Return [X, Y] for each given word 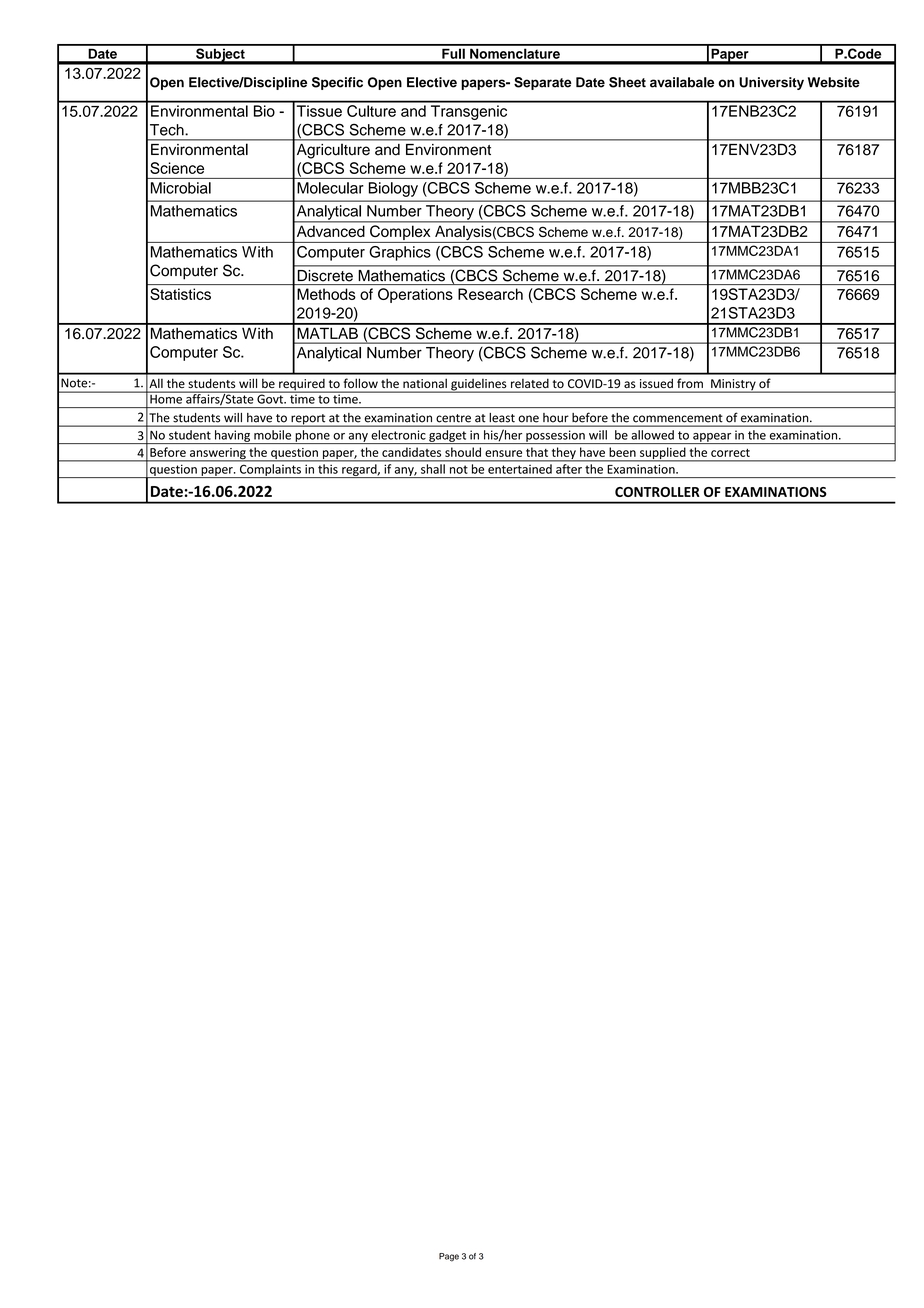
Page [449, 1257]
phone [312, 437]
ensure [503, 453]
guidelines [479, 386]
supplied [663, 454]
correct [730, 453]
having [232, 437]
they [563, 454]
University [771, 83]
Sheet [627, 82]
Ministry [733, 386]
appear [712, 438]
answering [218, 455]
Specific [337, 83]
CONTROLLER [657, 492]
